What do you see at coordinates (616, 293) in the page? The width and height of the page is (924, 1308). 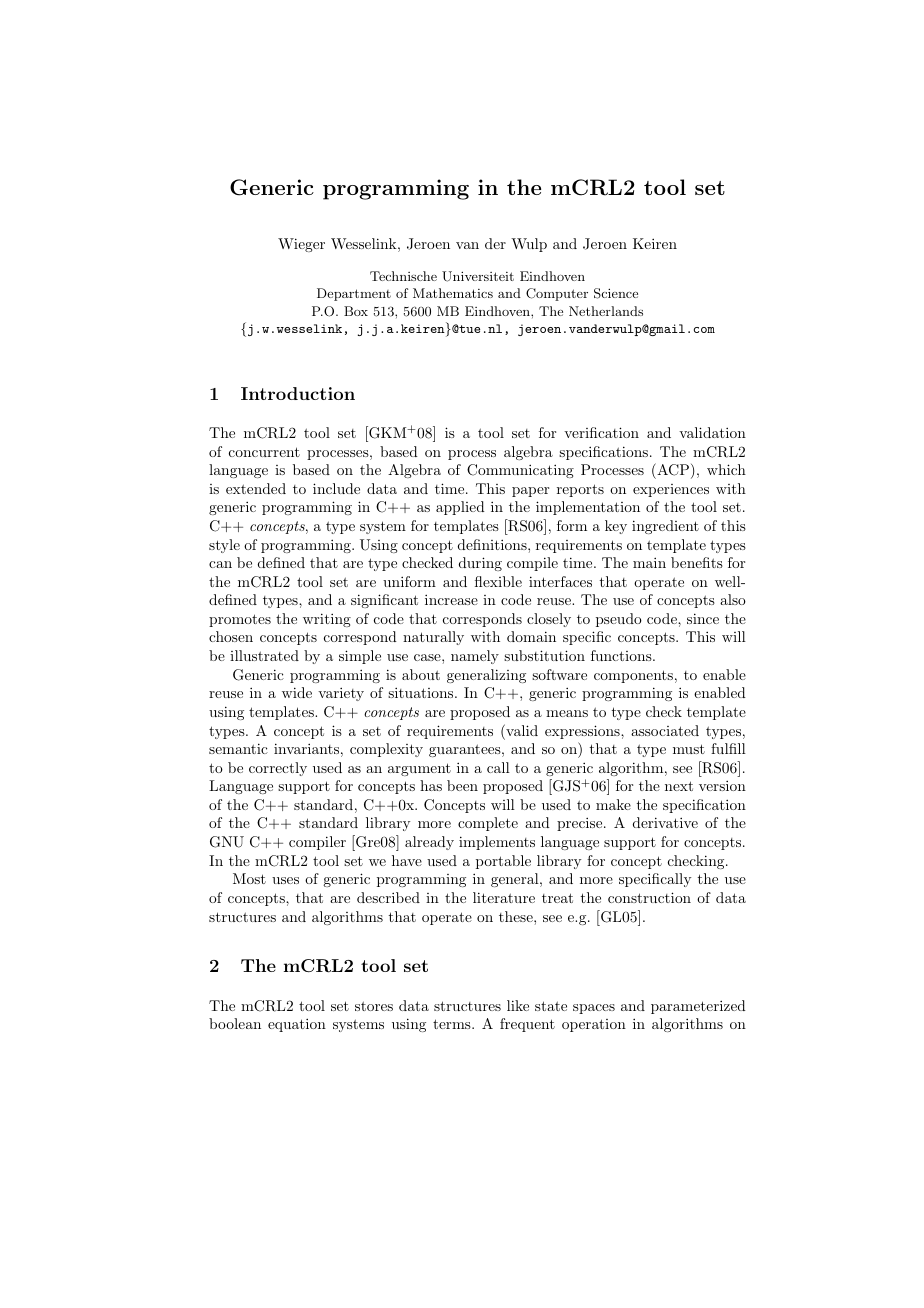 I see `Science` at bounding box center [616, 293].
